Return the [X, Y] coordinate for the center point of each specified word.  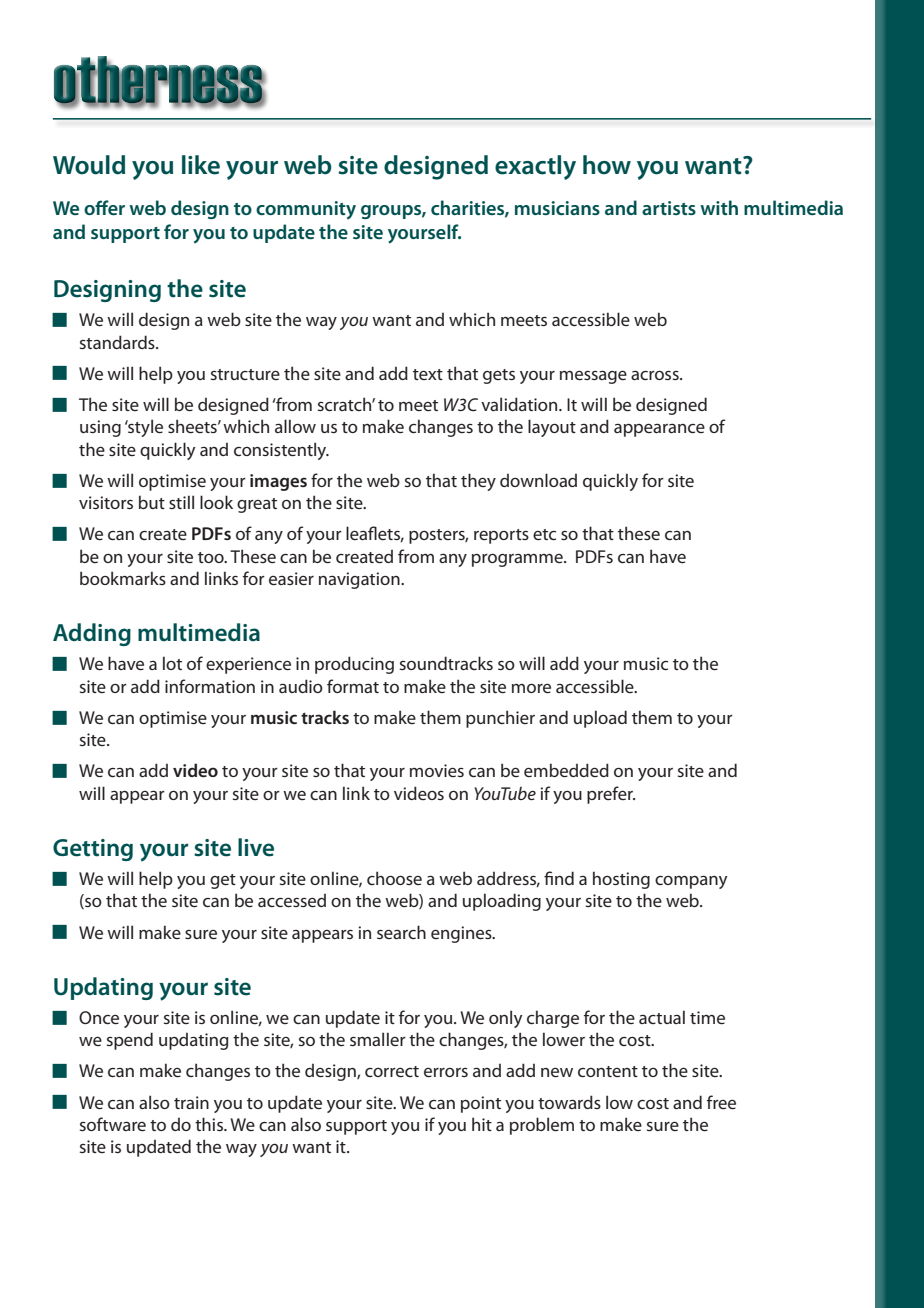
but [152, 502]
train [191, 1102]
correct [392, 1071]
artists [669, 208]
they [478, 482]
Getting [93, 850]
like [201, 165]
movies [437, 770]
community [306, 210]
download [538, 480]
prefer [611, 795]
